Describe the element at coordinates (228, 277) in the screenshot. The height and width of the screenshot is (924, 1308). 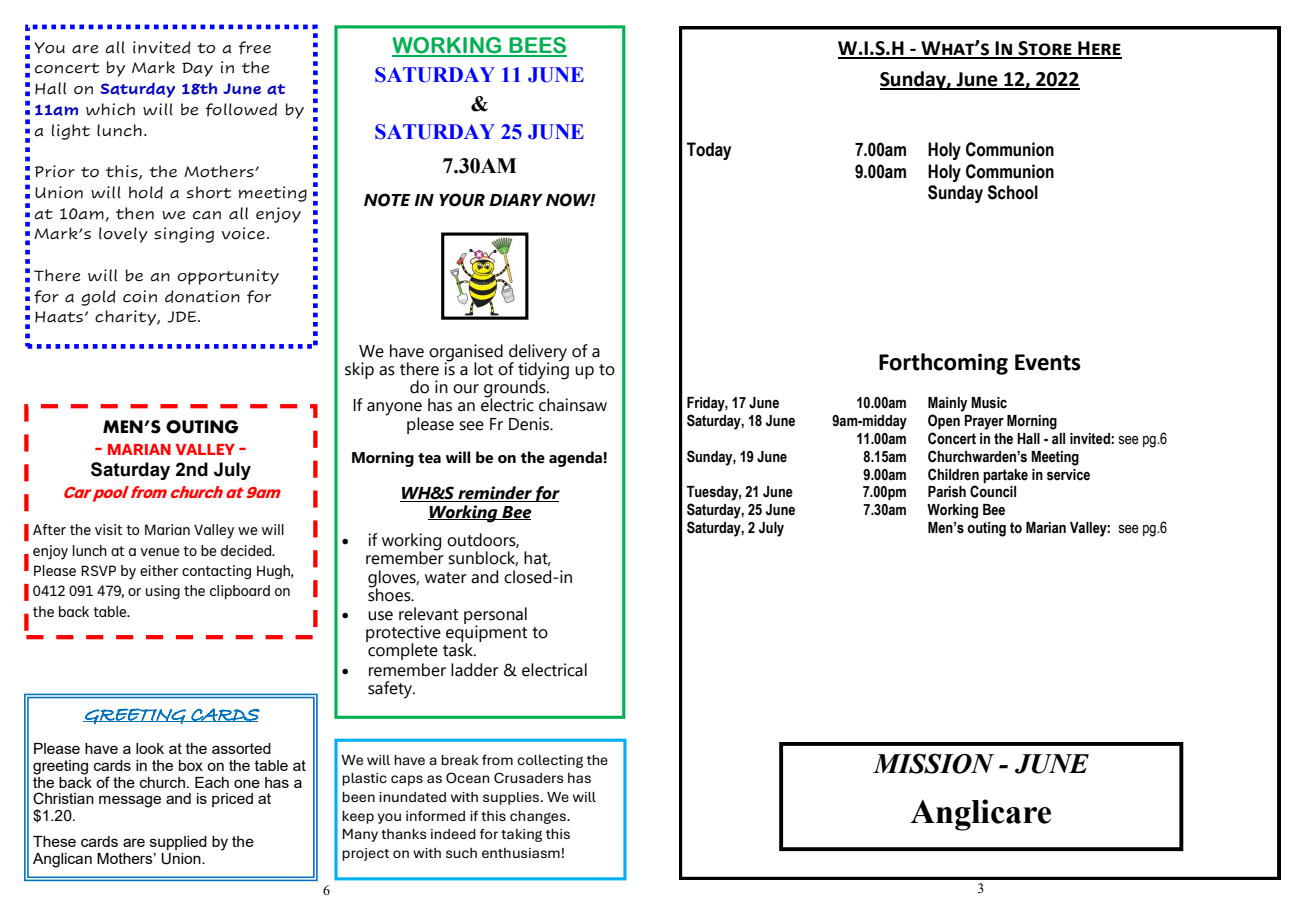
I see `opportunity` at that location.
